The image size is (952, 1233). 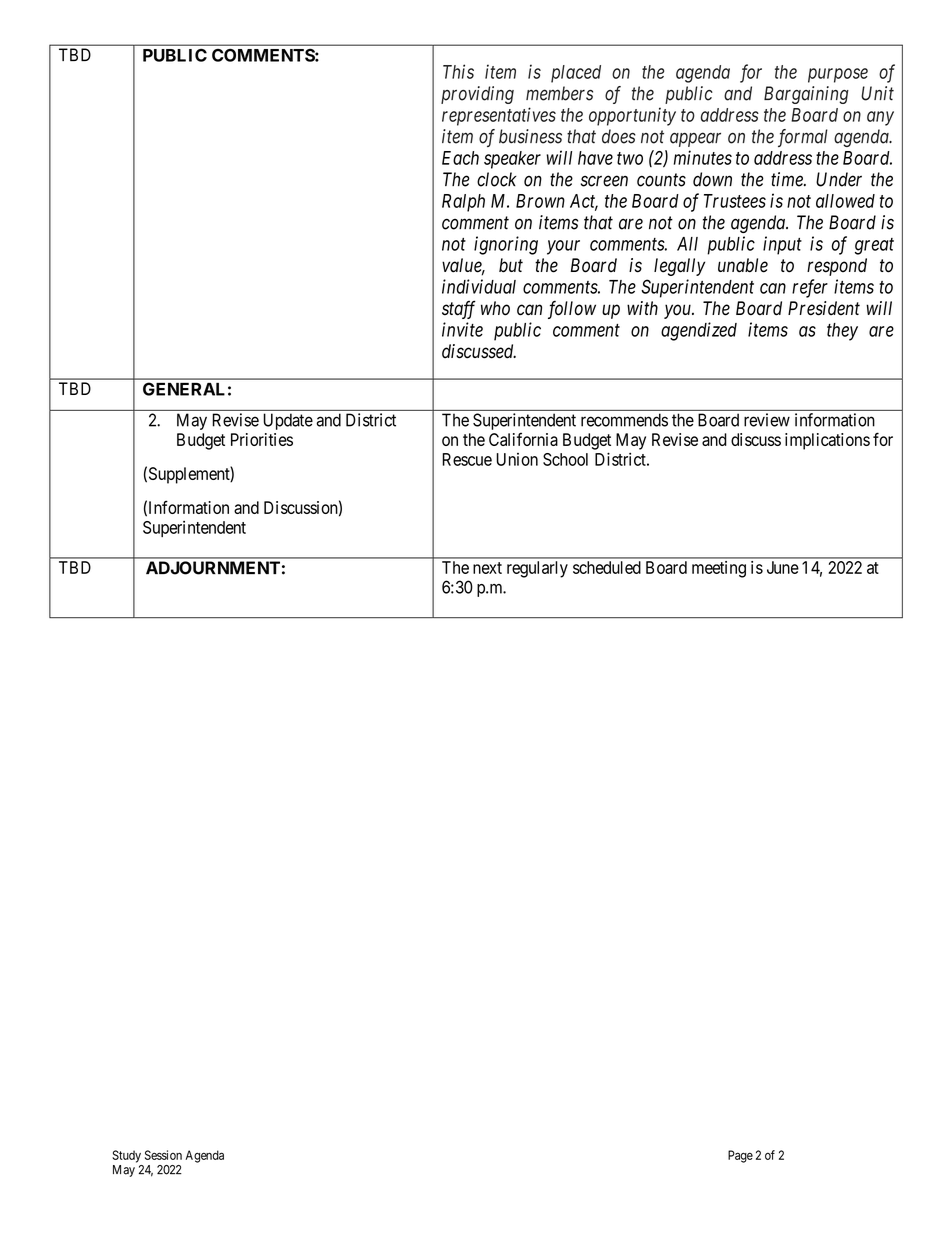 What do you see at coordinates (499, 116) in the screenshot?
I see `representatives` at bounding box center [499, 116].
